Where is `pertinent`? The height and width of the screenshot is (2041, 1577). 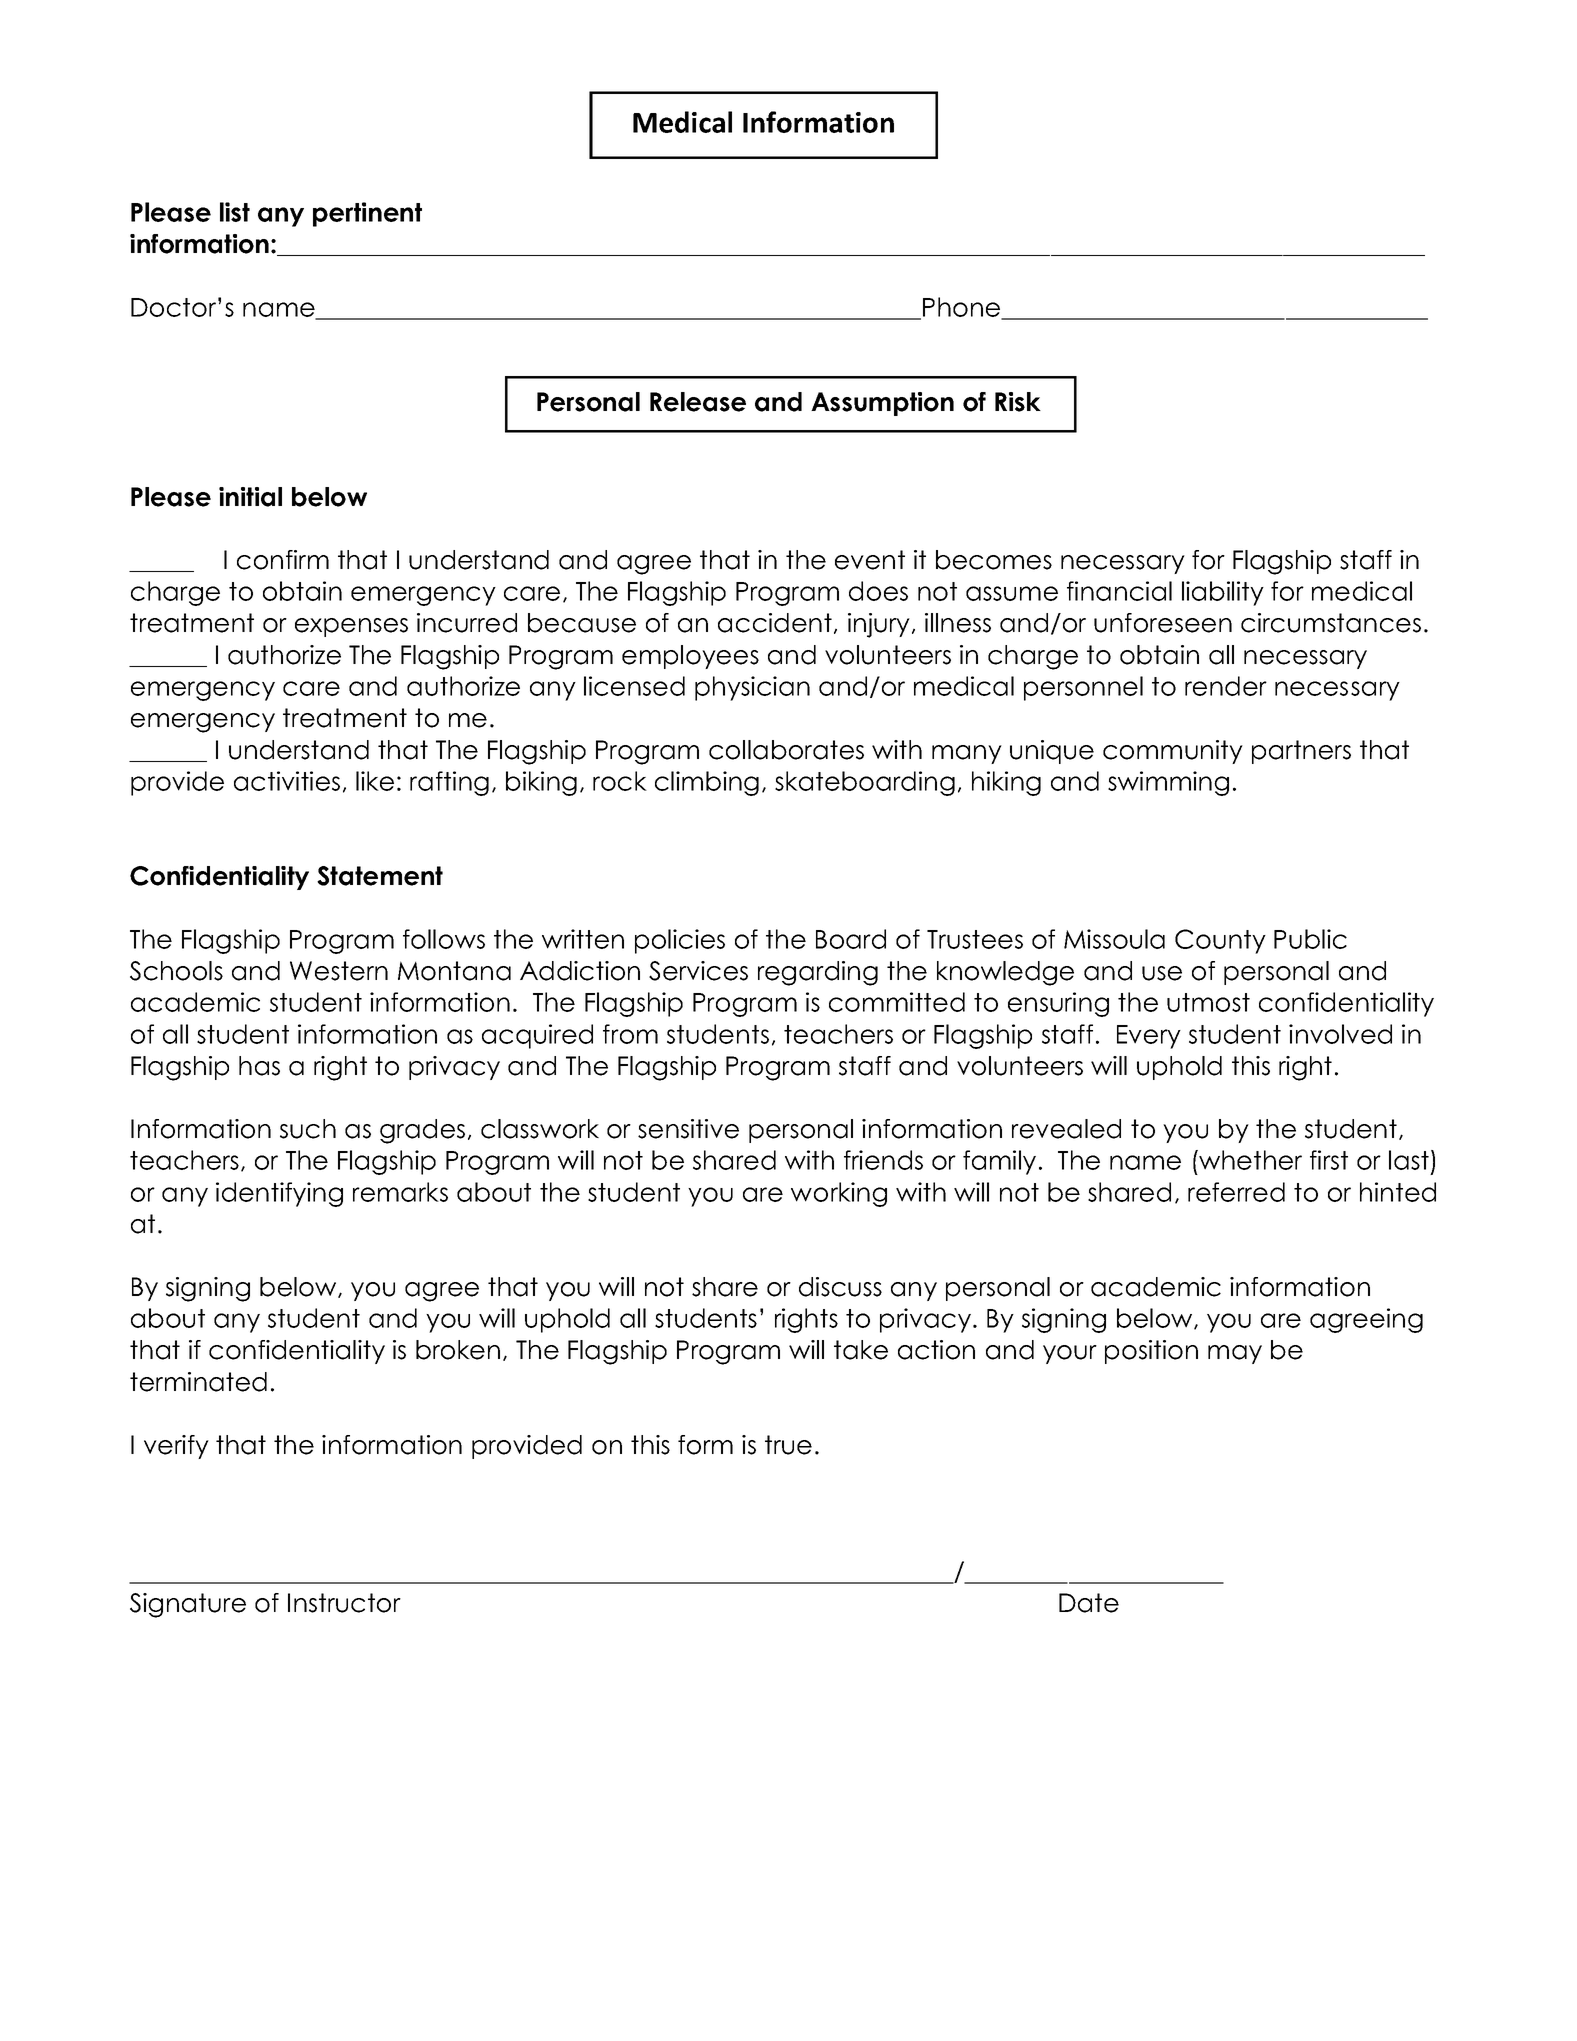 pertinent is located at coordinates (367, 214).
